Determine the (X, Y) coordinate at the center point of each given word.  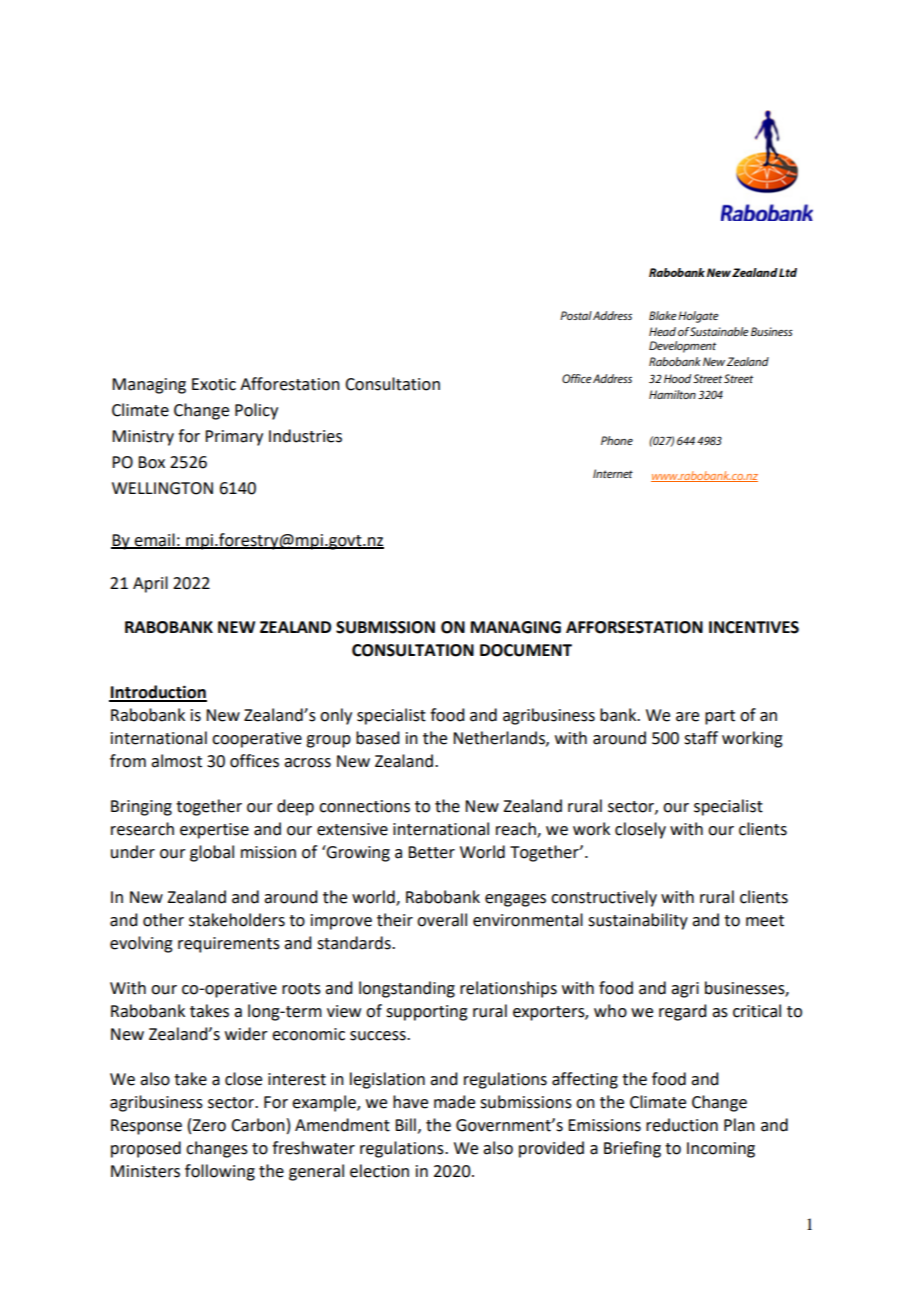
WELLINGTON (162, 488)
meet (765, 921)
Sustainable (719, 331)
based (377, 738)
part (720, 717)
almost (176, 761)
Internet (613, 473)
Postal (576, 315)
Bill (405, 1124)
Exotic (214, 384)
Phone (617, 440)
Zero (209, 1125)
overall (442, 920)
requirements (229, 945)
